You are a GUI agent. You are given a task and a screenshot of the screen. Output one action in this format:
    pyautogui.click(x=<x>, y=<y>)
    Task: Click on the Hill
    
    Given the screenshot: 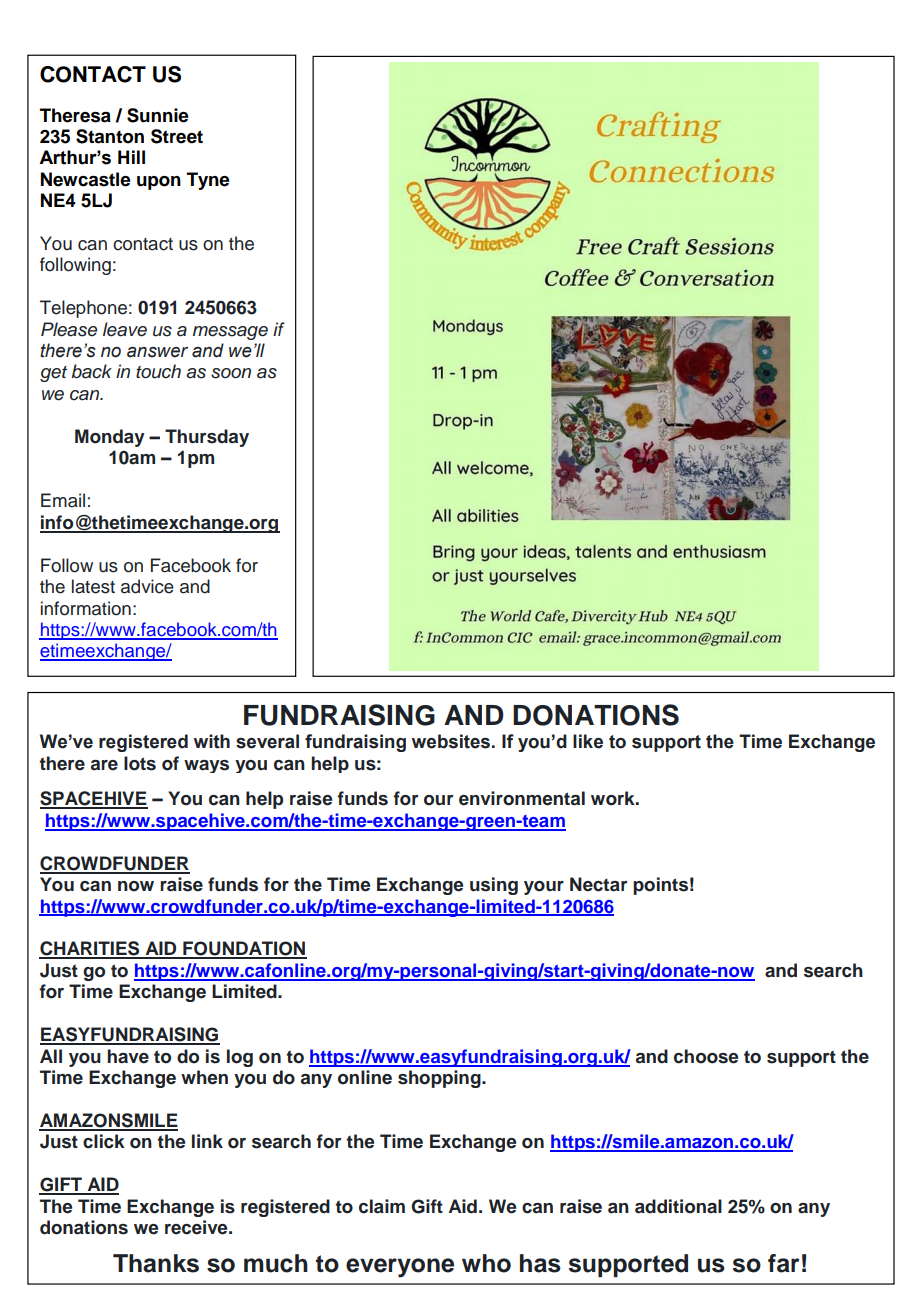 What is the action you would take?
    pyautogui.click(x=131, y=157)
